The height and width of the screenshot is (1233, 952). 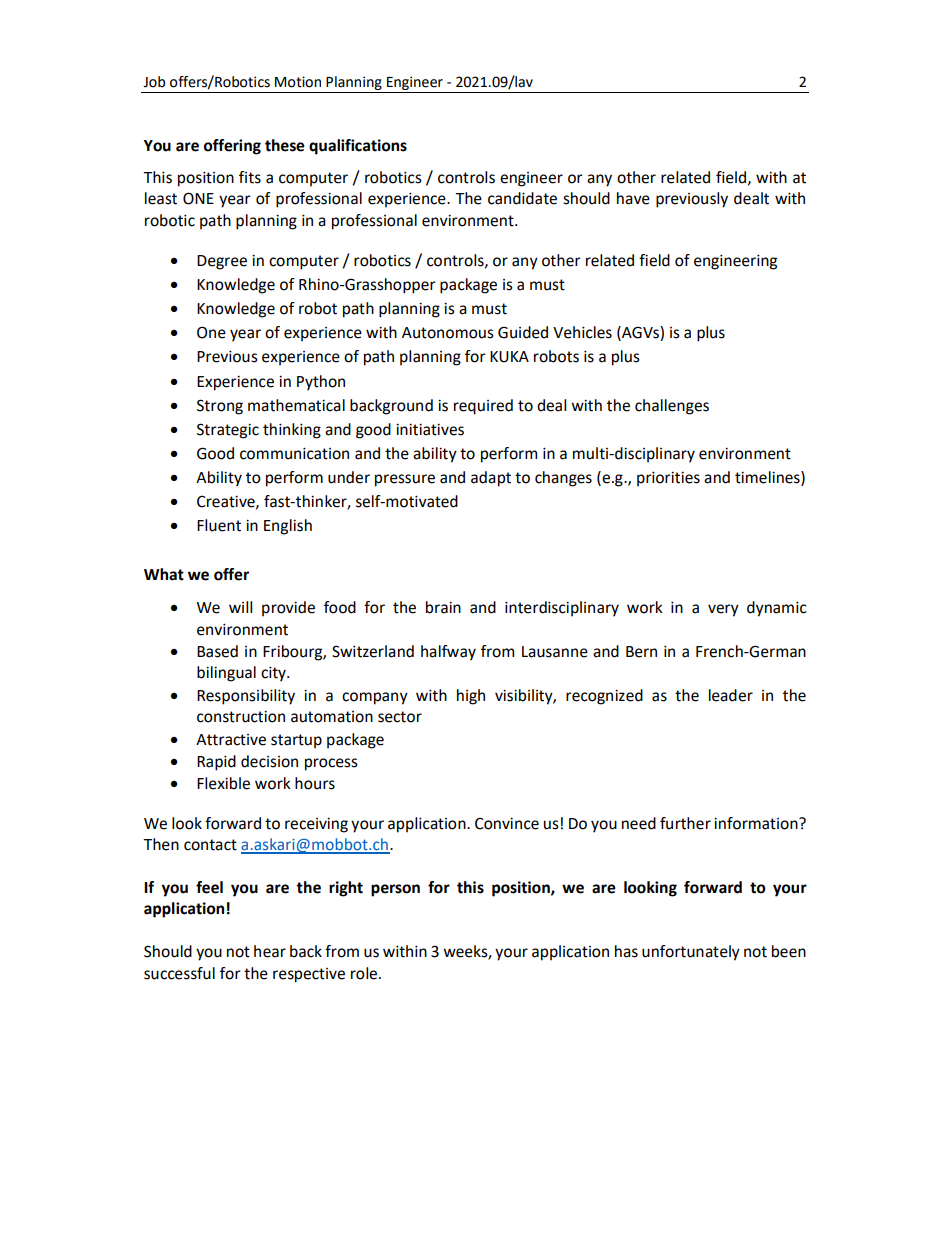 What do you see at coordinates (219, 525) in the screenshot?
I see `Fluent` at bounding box center [219, 525].
